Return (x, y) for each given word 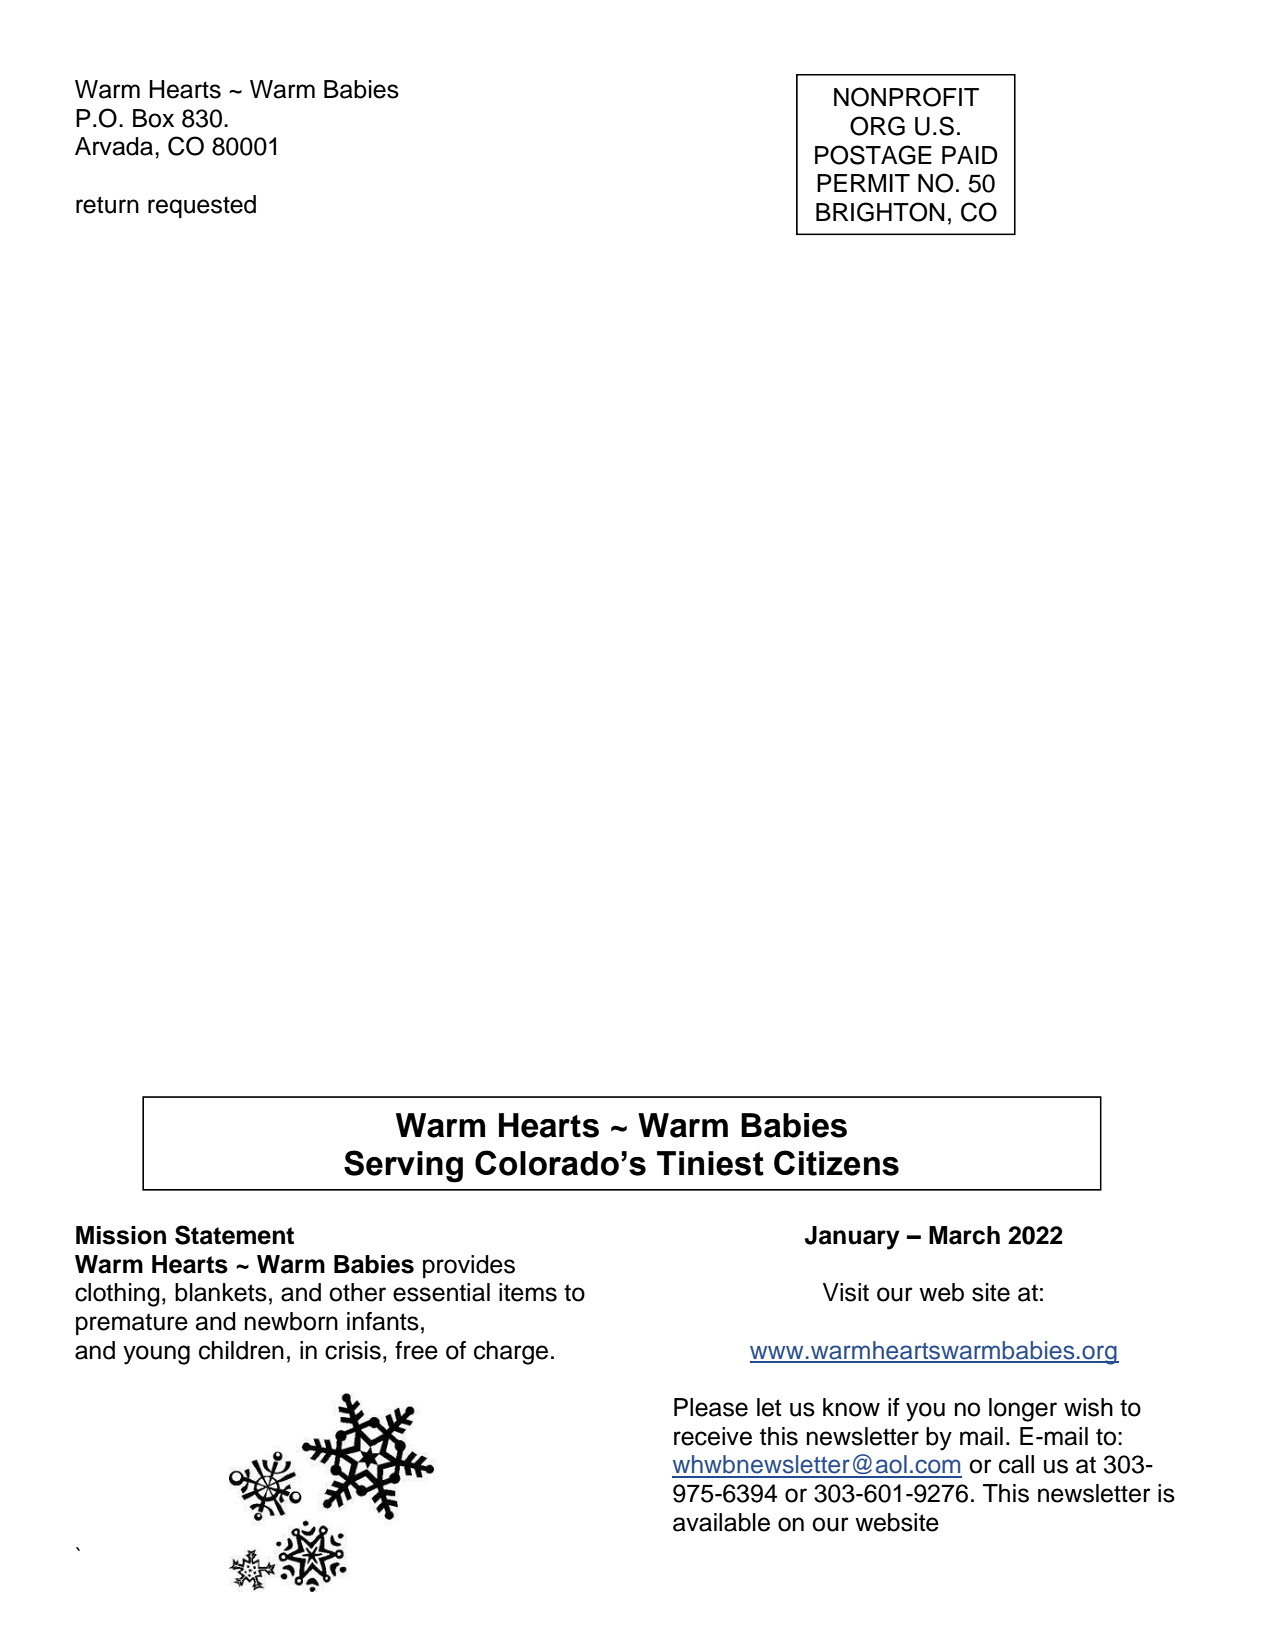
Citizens (836, 1163)
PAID (970, 155)
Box (153, 118)
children (241, 1350)
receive (713, 1436)
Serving (403, 1166)
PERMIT (863, 183)
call (1016, 1464)
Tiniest (710, 1163)
